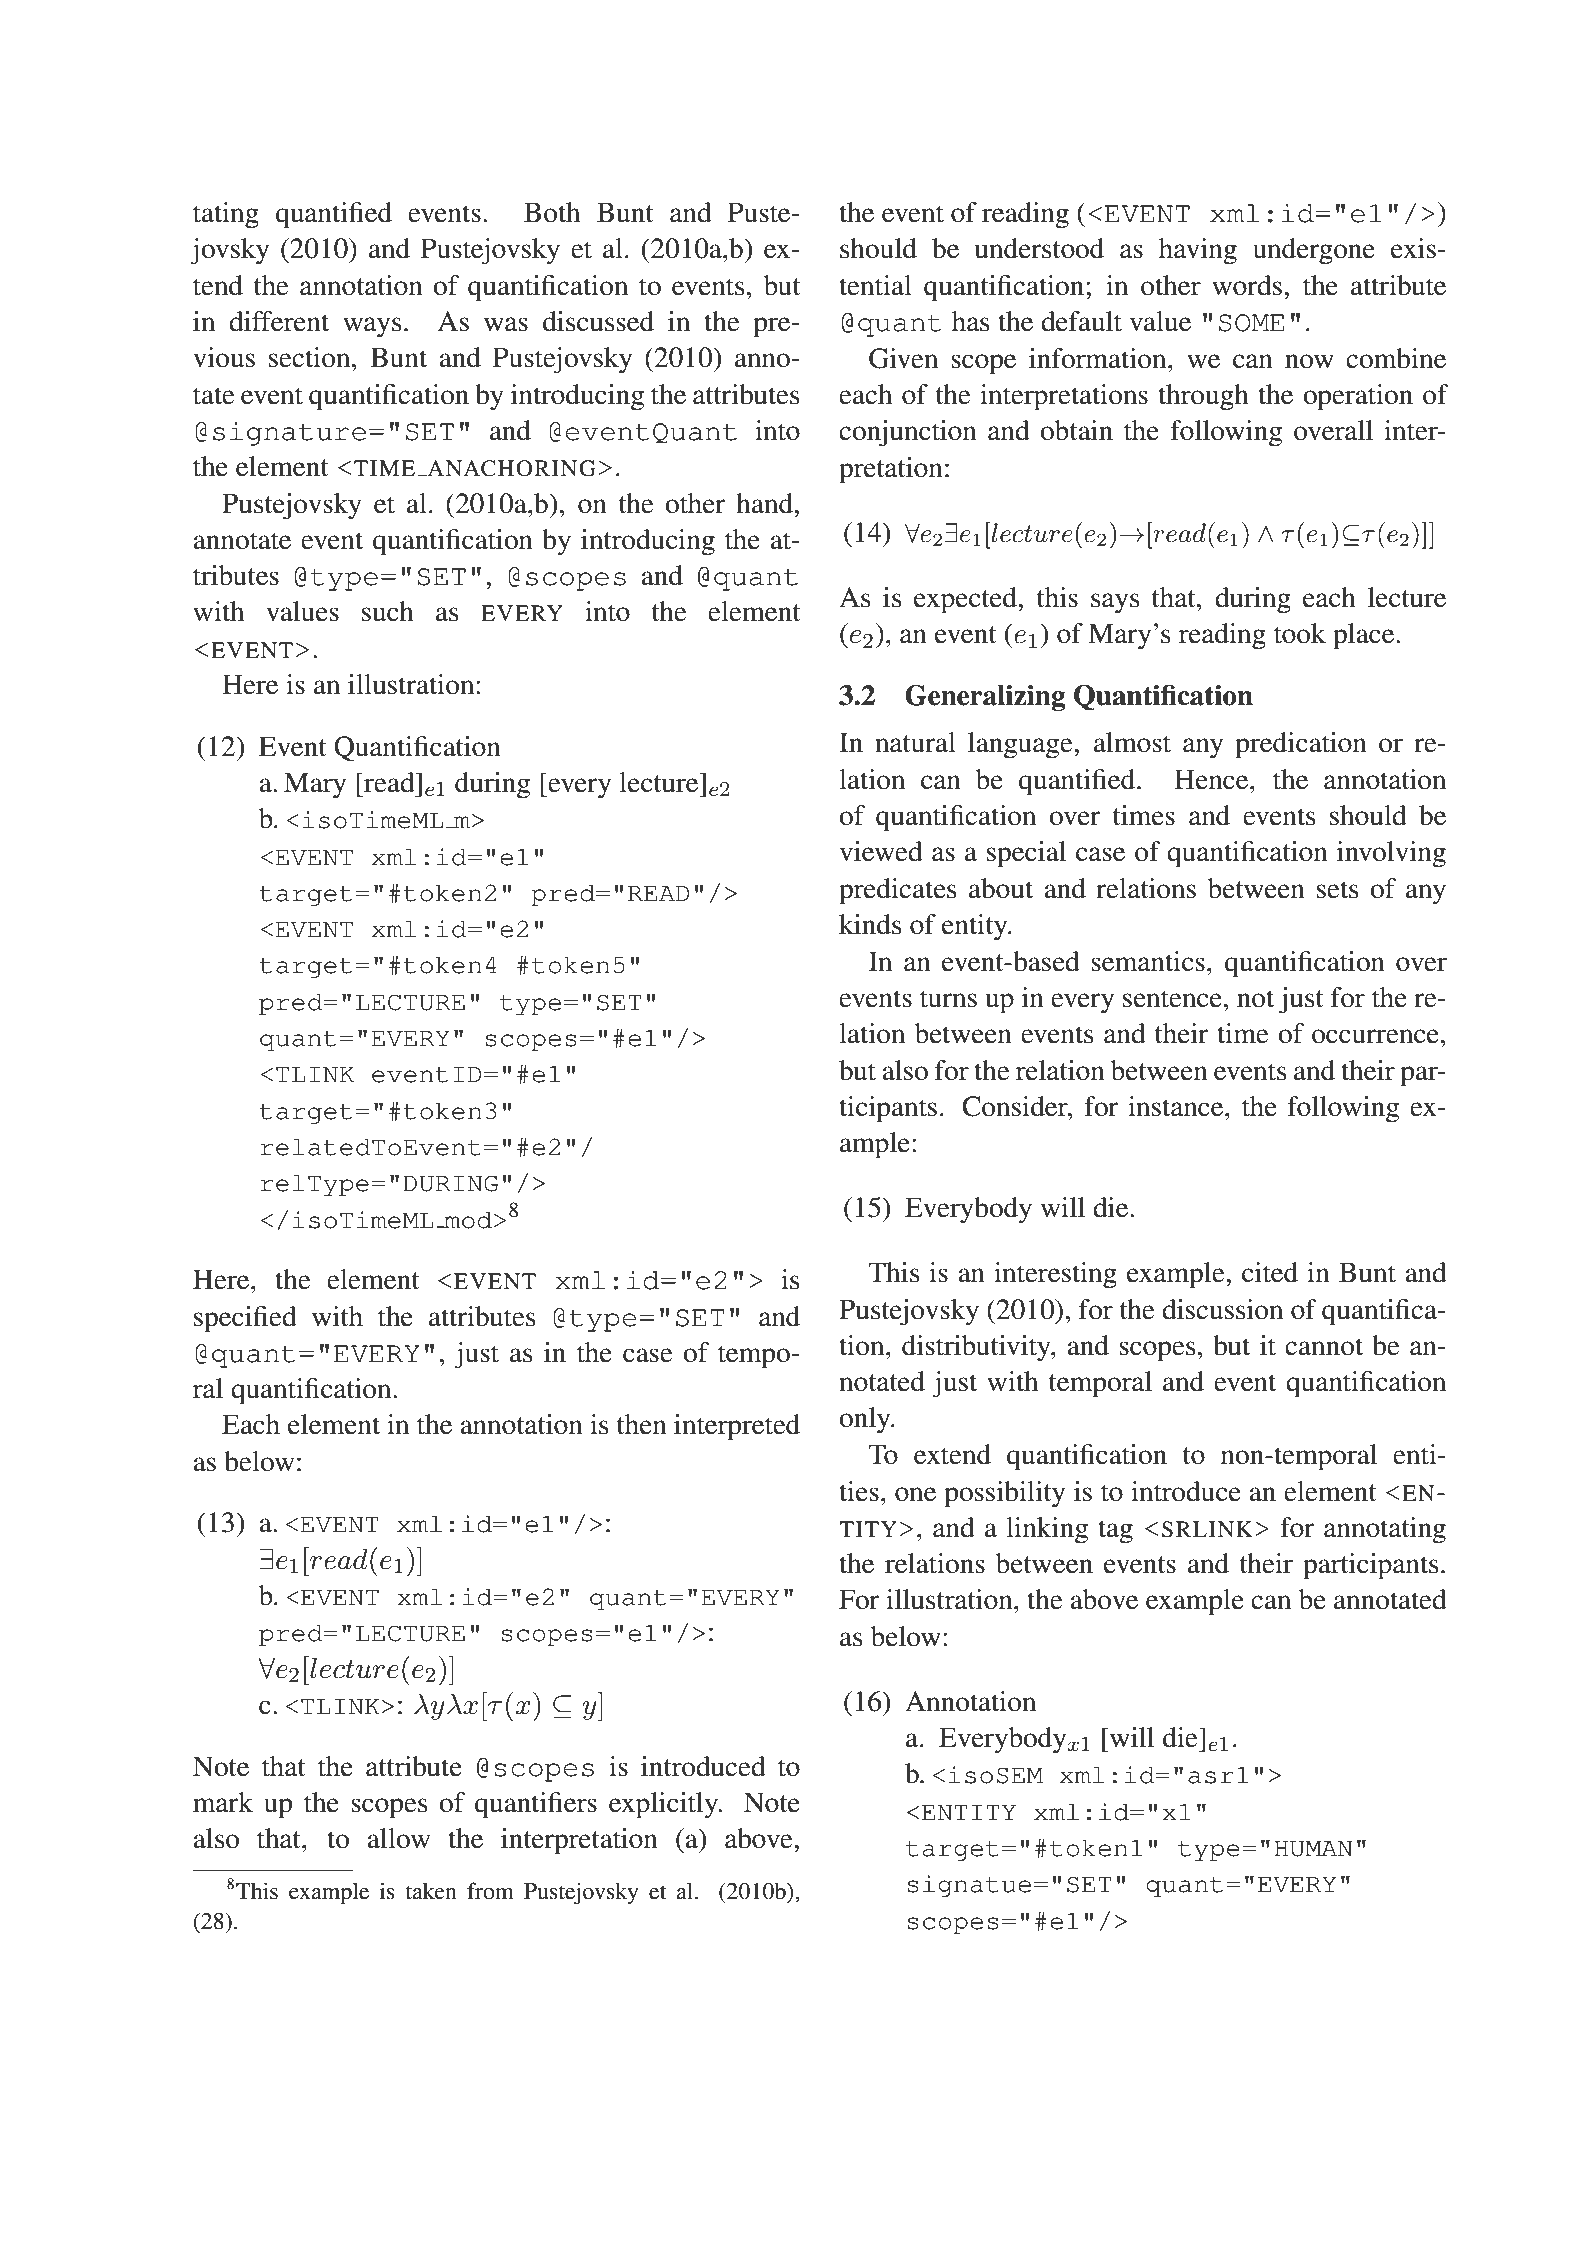 The height and width of the screenshot is (2255, 1595). What do you see at coordinates (1177, 1106) in the screenshot?
I see `instance` at bounding box center [1177, 1106].
